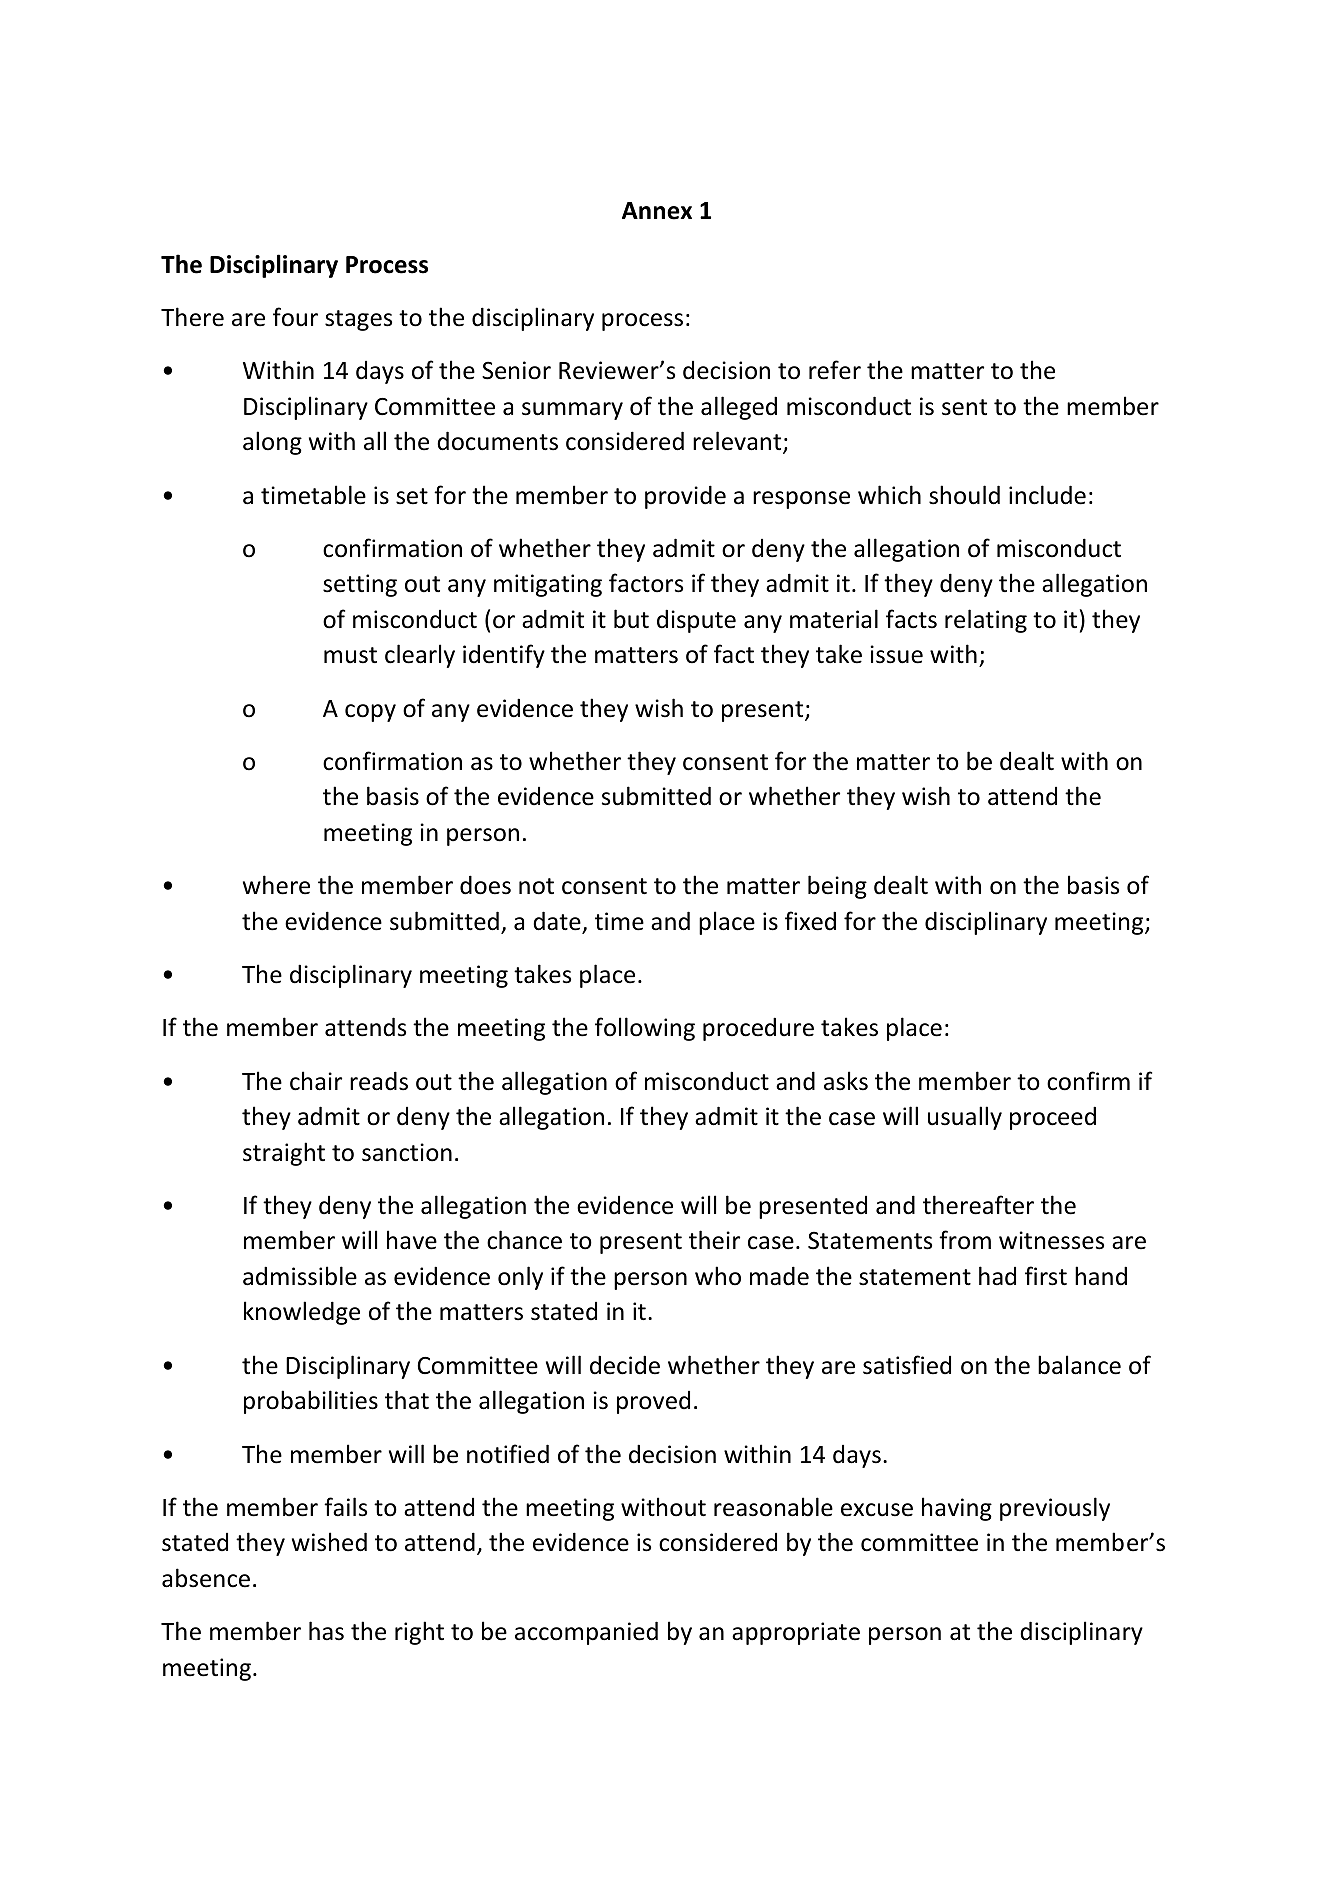 The width and height of the screenshot is (1334, 1887). What do you see at coordinates (276, 885) in the screenshot?
I see `where` at bounding box center [276, 885].
